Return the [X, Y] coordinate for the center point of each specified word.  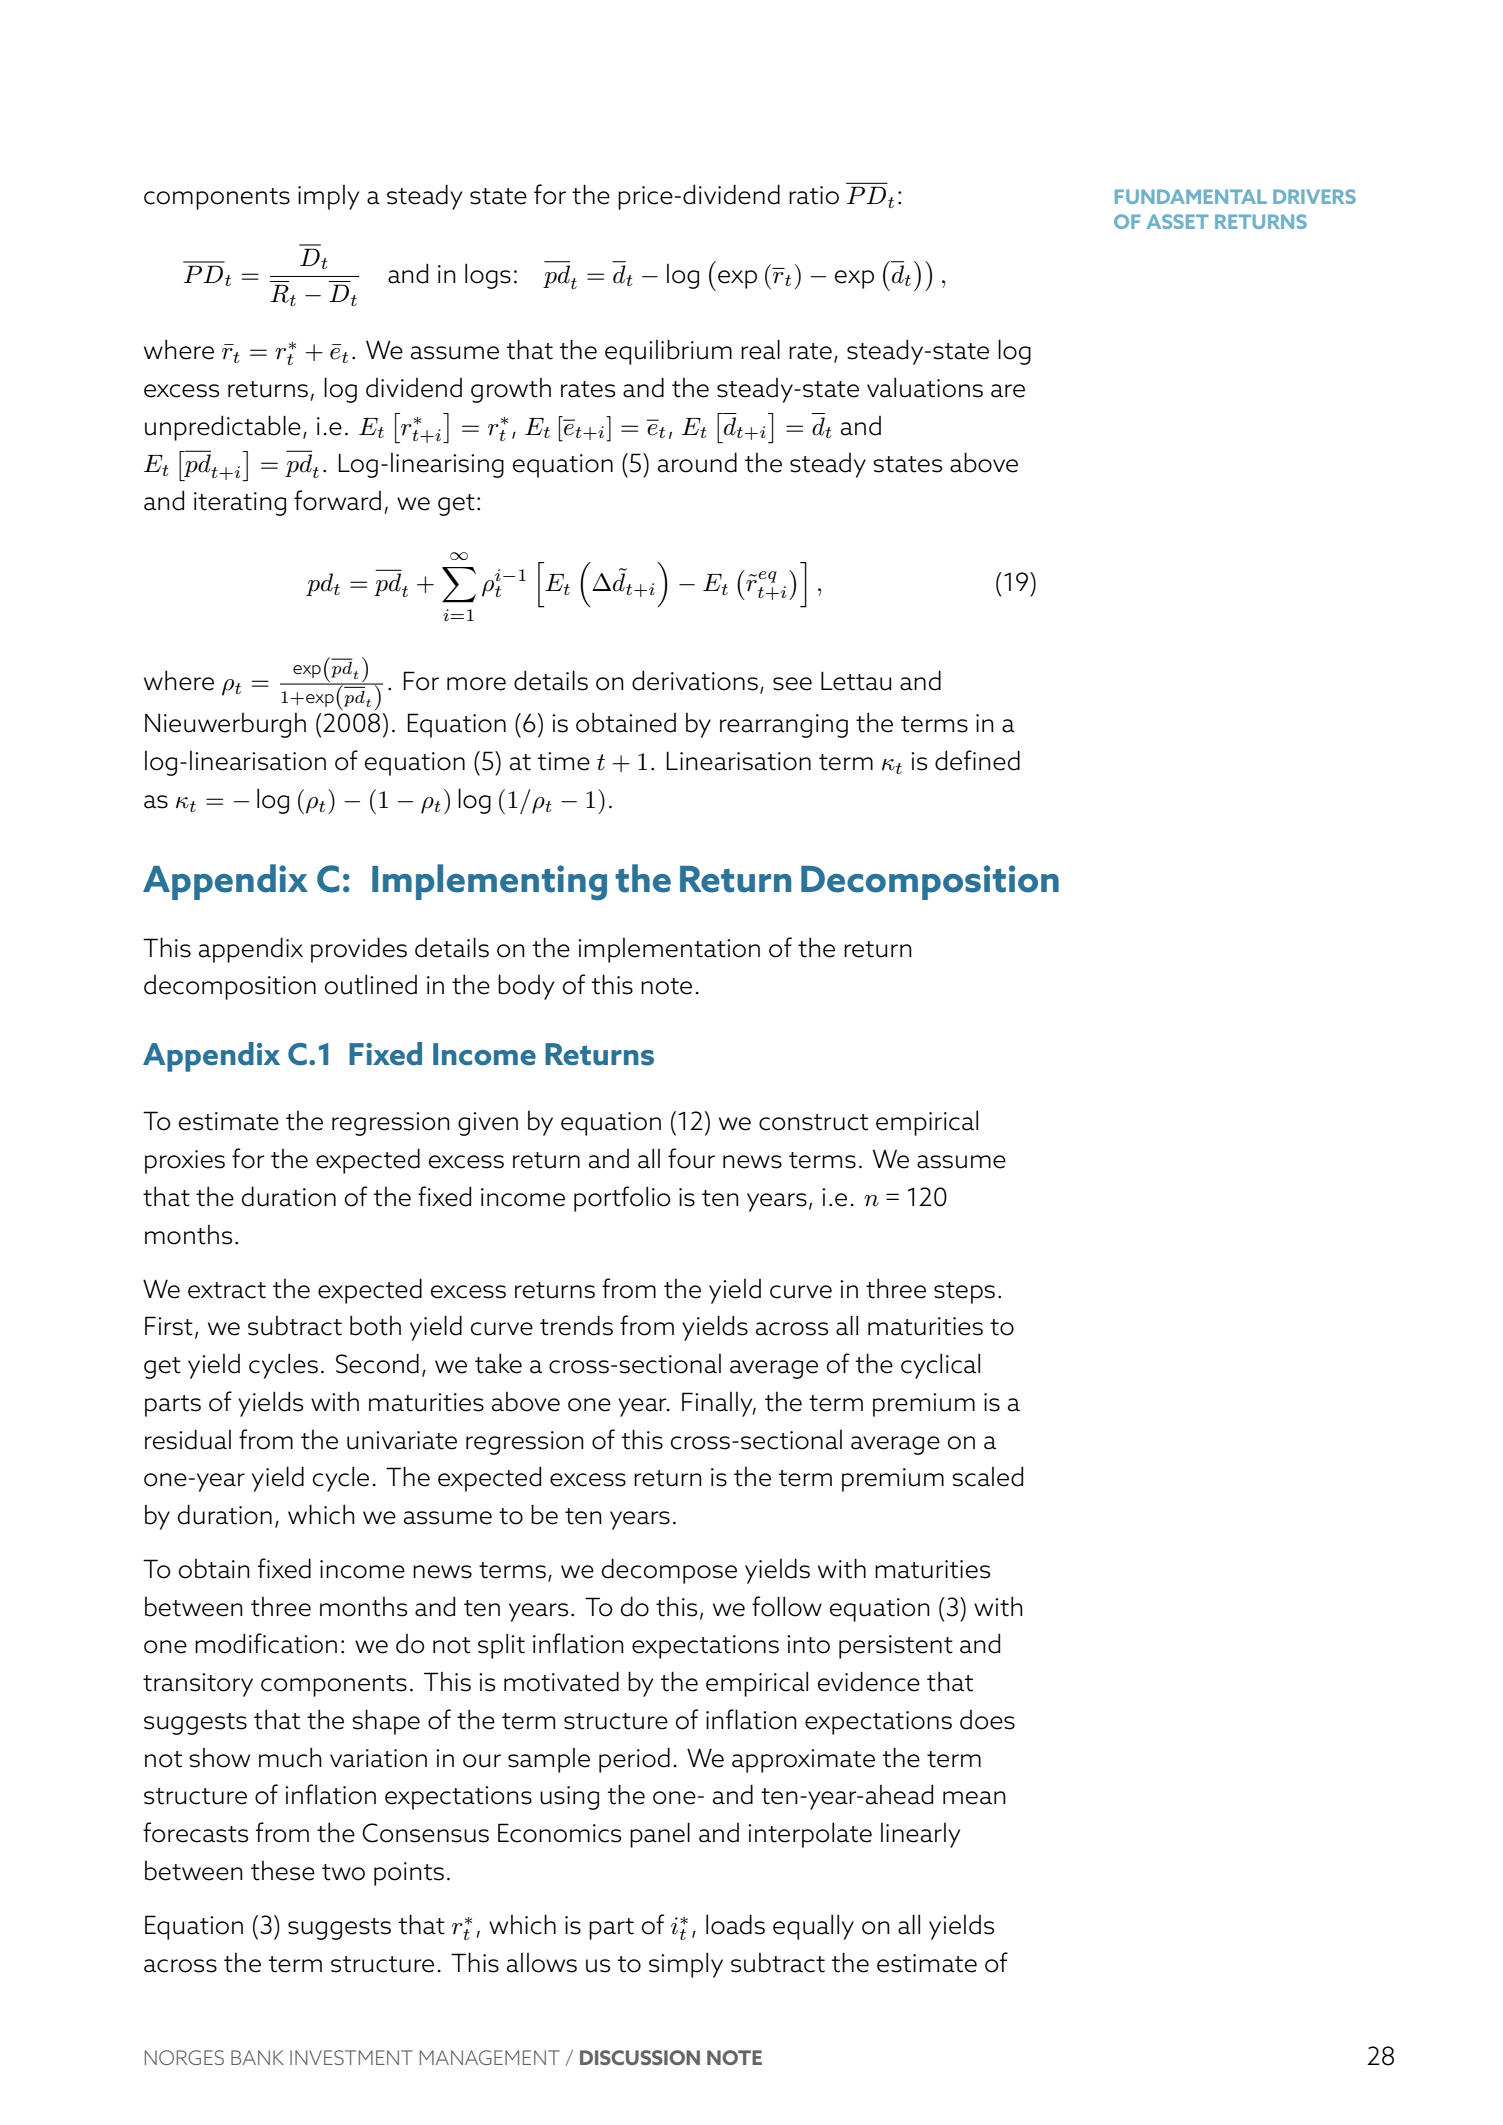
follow [787, 1606]
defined [977, 760]
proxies [185, 1162]
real [760, 349]
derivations [695, 680]
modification [266, 1643]
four [691, 1158]
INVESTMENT [351, 2057]
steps [964, 1293]
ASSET [1178, 221]
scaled [987, 1476]
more [476, 684]
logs [488, 276]
